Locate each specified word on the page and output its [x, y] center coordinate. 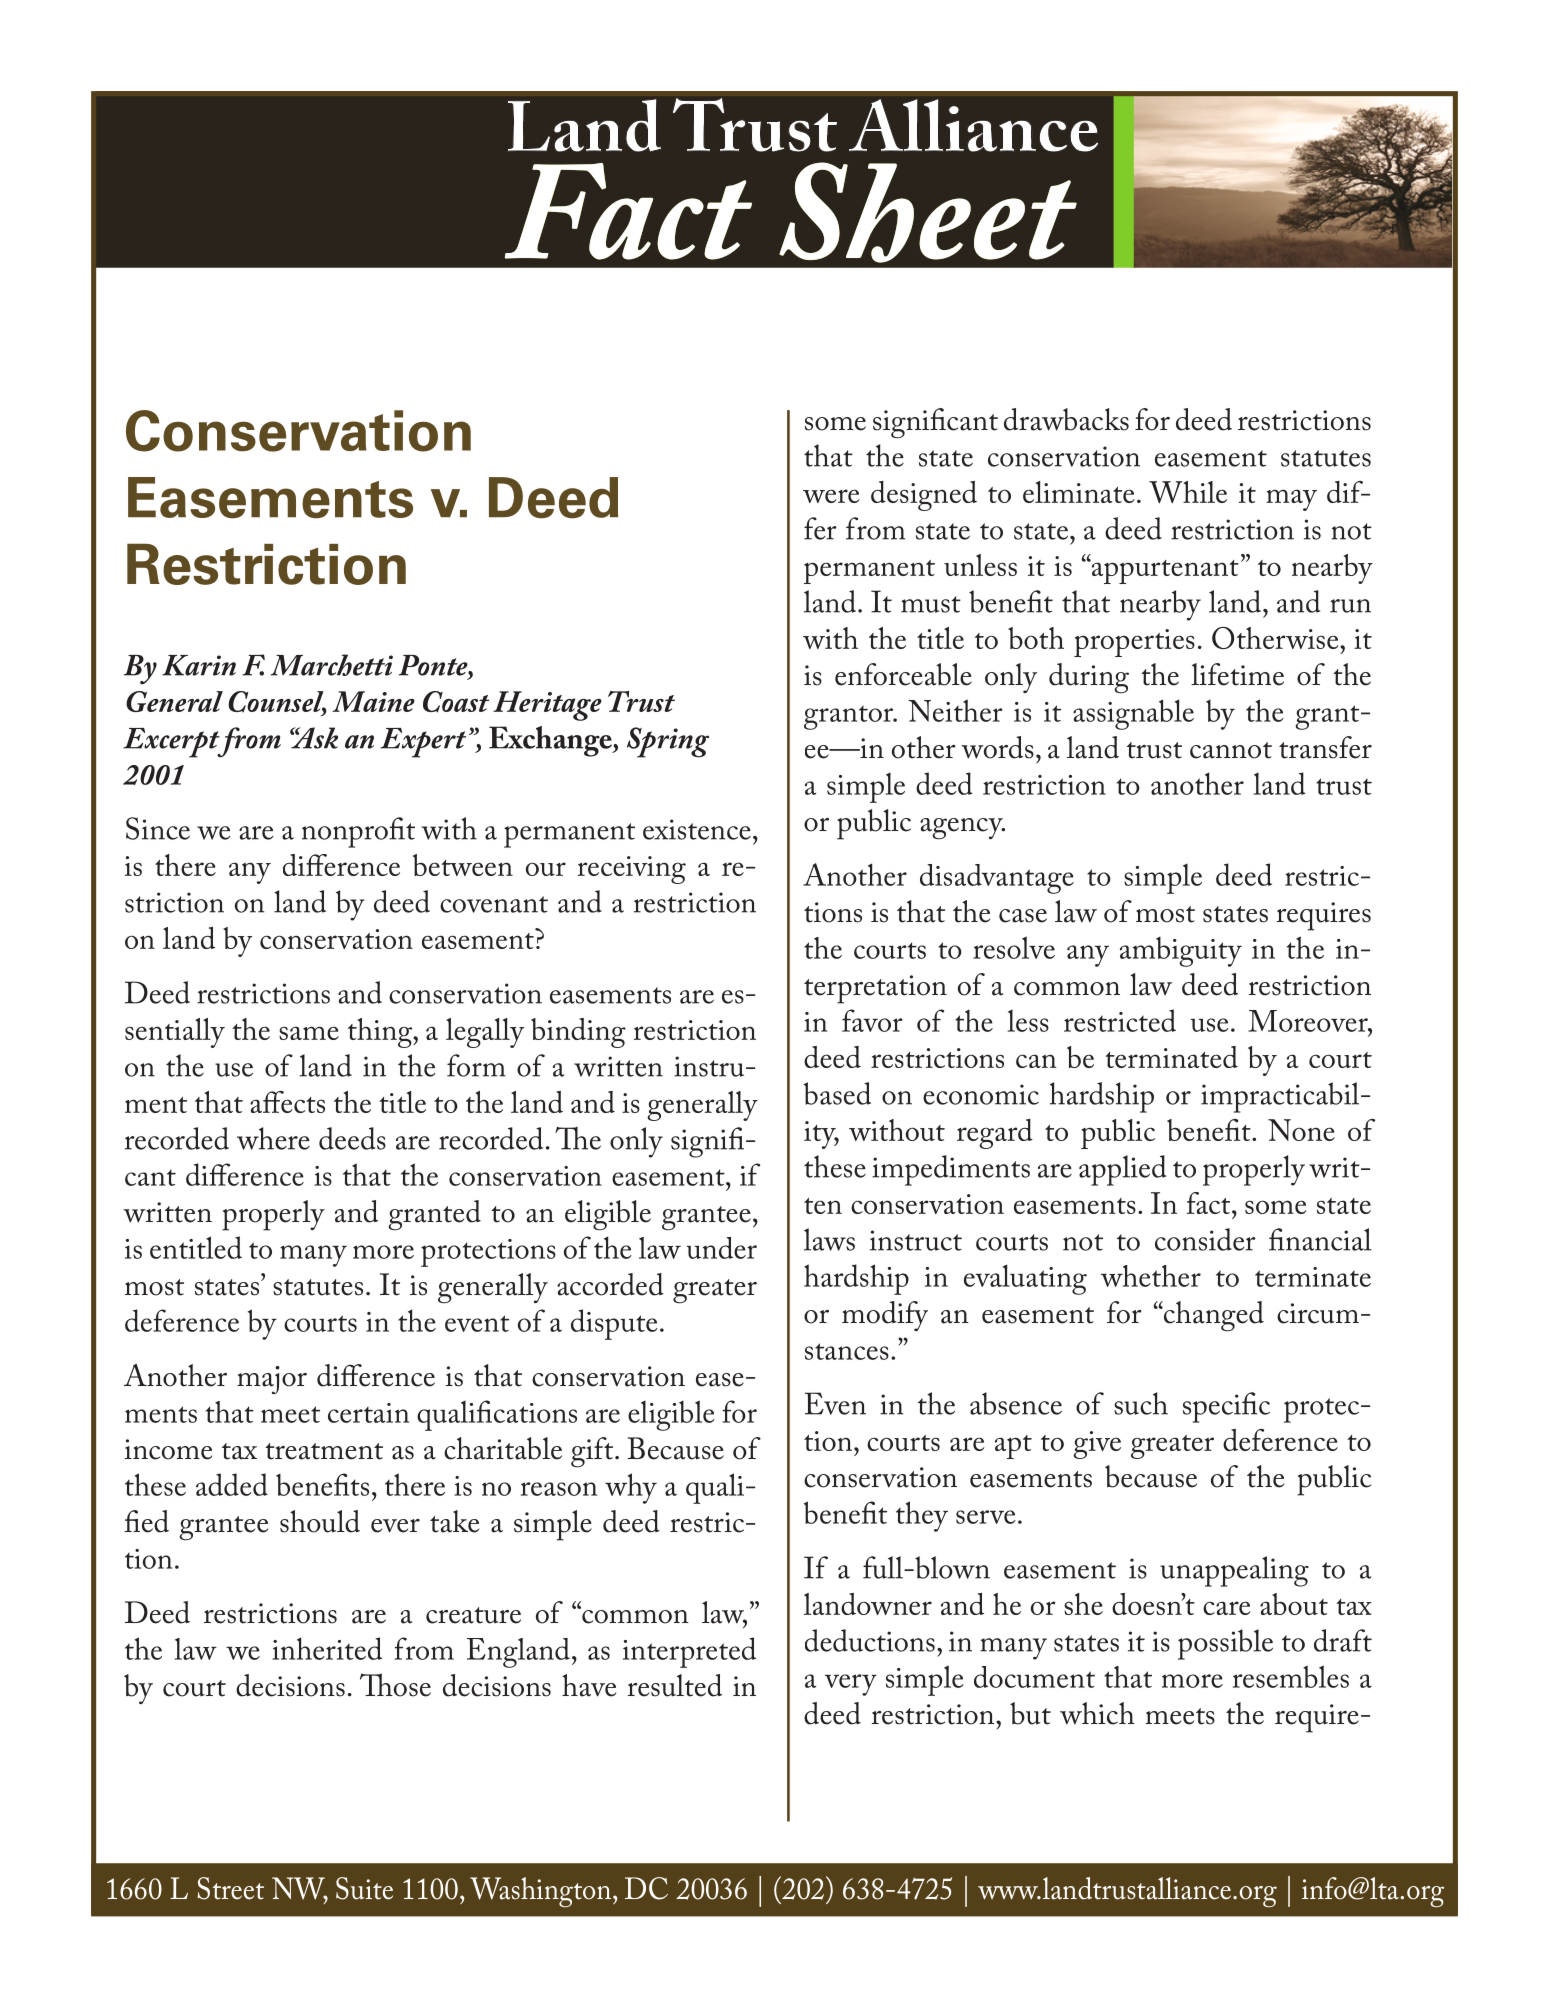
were [831, 496]
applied [1122, 1170]
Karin [199, 665]
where [273, 1138]
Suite [364, 1888]
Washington [540, 1892]
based [837, 1093]
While [1188, 492]
